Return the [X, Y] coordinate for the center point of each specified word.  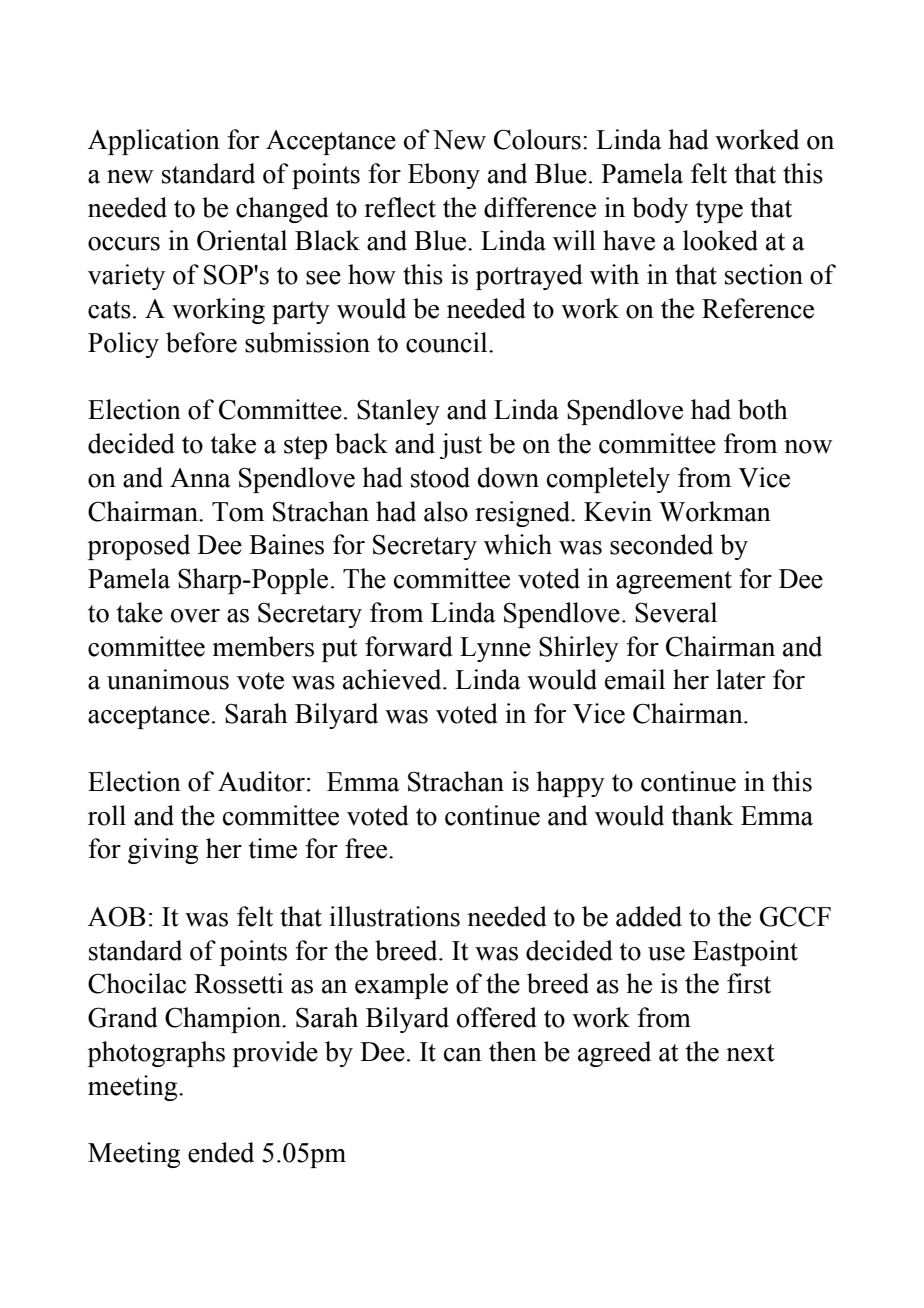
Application [154, 142]
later [740, 679]
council [448, 342]
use [666, 954]
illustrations [394, 916]
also [446, 511]
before [201, 342]
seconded [661, 544]
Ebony [444, 176]
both [763, 409]
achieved [393, 679]
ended [221, 1152]
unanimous [168, 679]
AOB [116, 916]
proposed [139, 547]
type [719, 211]
